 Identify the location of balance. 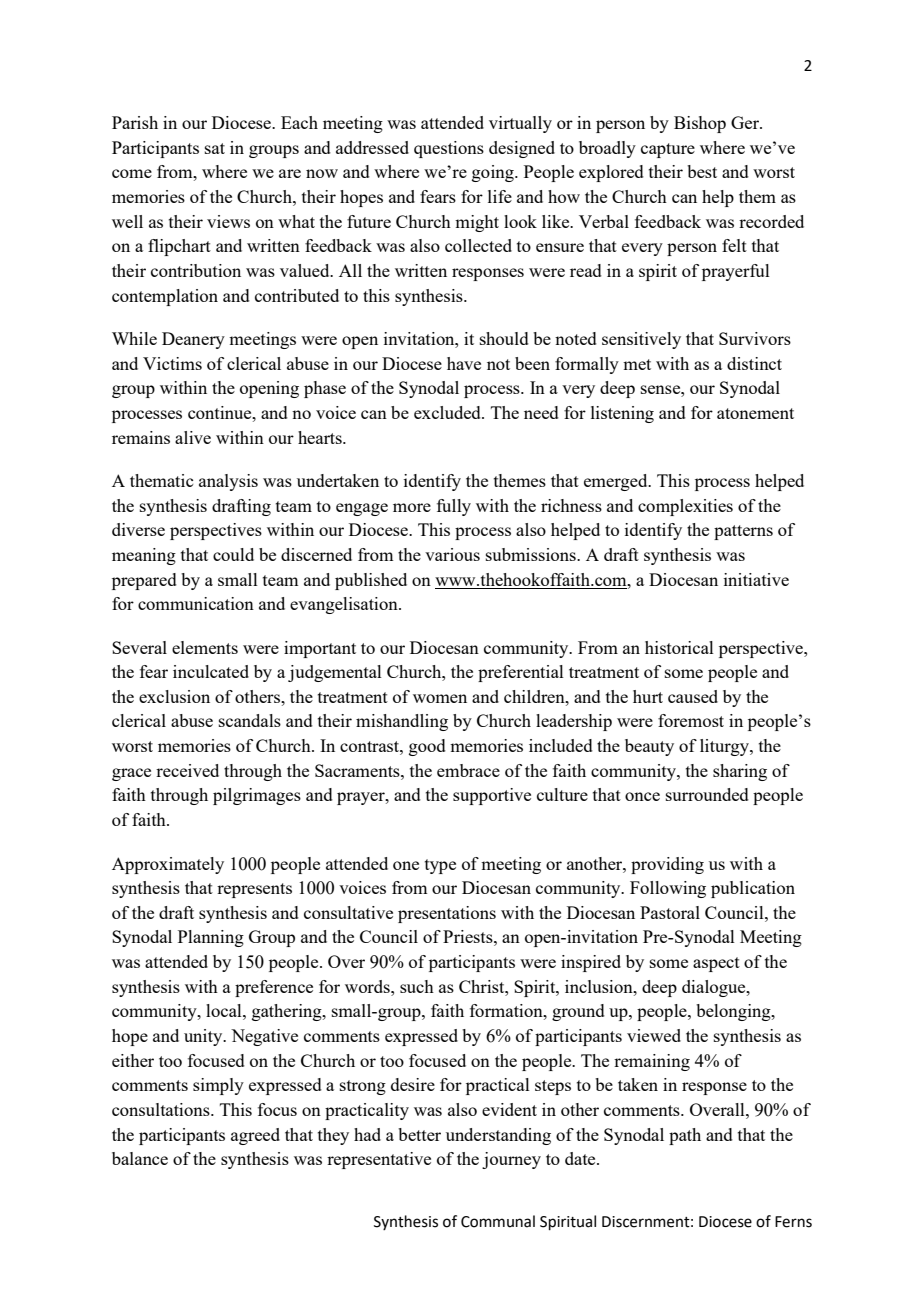
(140, 1158).
